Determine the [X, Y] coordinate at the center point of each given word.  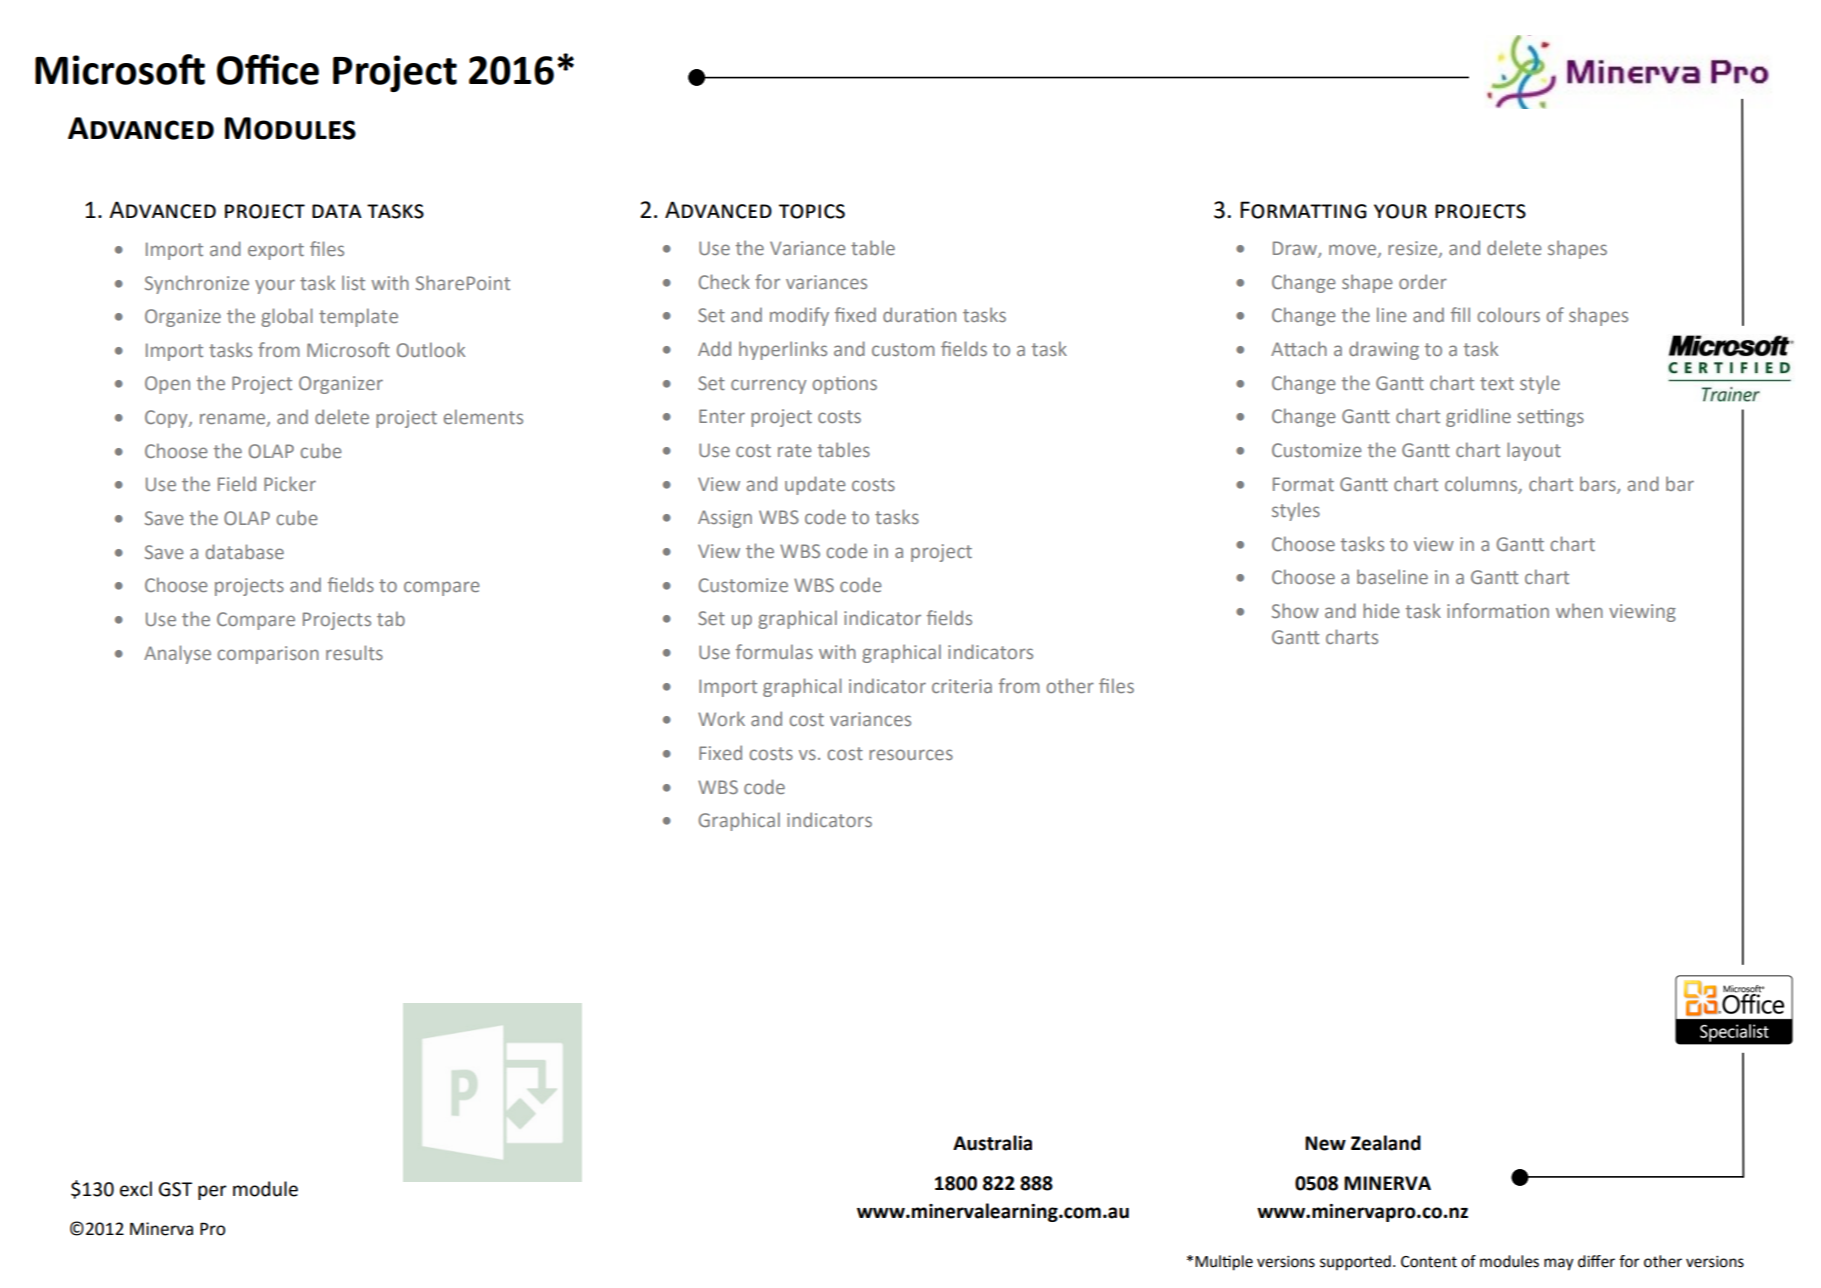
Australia [992, 1143]
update [815, 485]
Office [268, 69]
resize [1414, 249]
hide [1381, 610]
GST [175, 1189]
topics [812, 211]
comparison [268, 655]
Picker [290, 483]
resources [911, 754]
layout [1534, 451]
